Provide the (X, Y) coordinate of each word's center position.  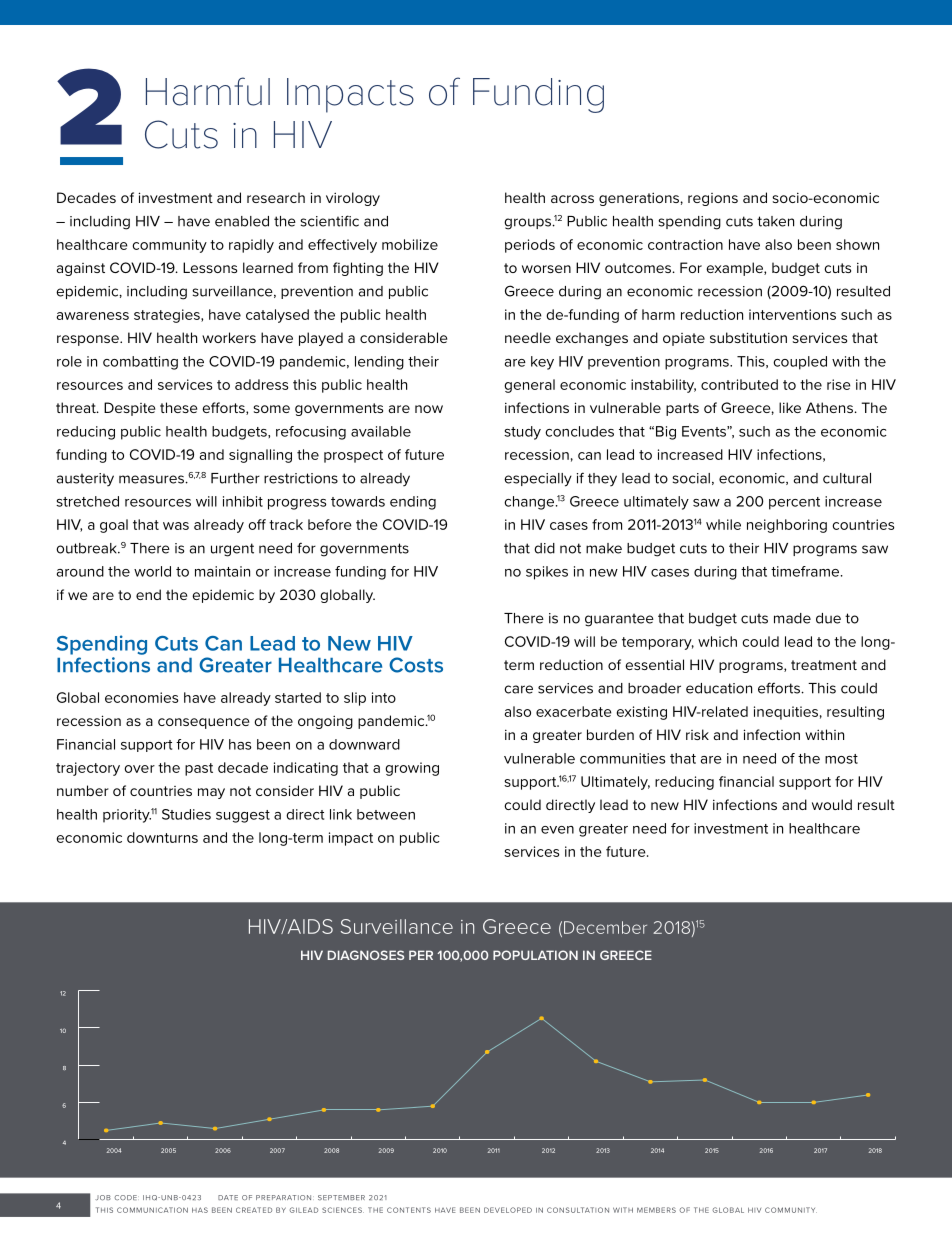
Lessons (210, 267)
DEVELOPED (508, 1210)
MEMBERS (656, 1210)
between (386, 814)
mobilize (410, 244)
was (176, 526)
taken (775, 221)
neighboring (787, 526)
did (544, 548)
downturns (162, 837)
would (832, 804)
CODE (125, 1197)
